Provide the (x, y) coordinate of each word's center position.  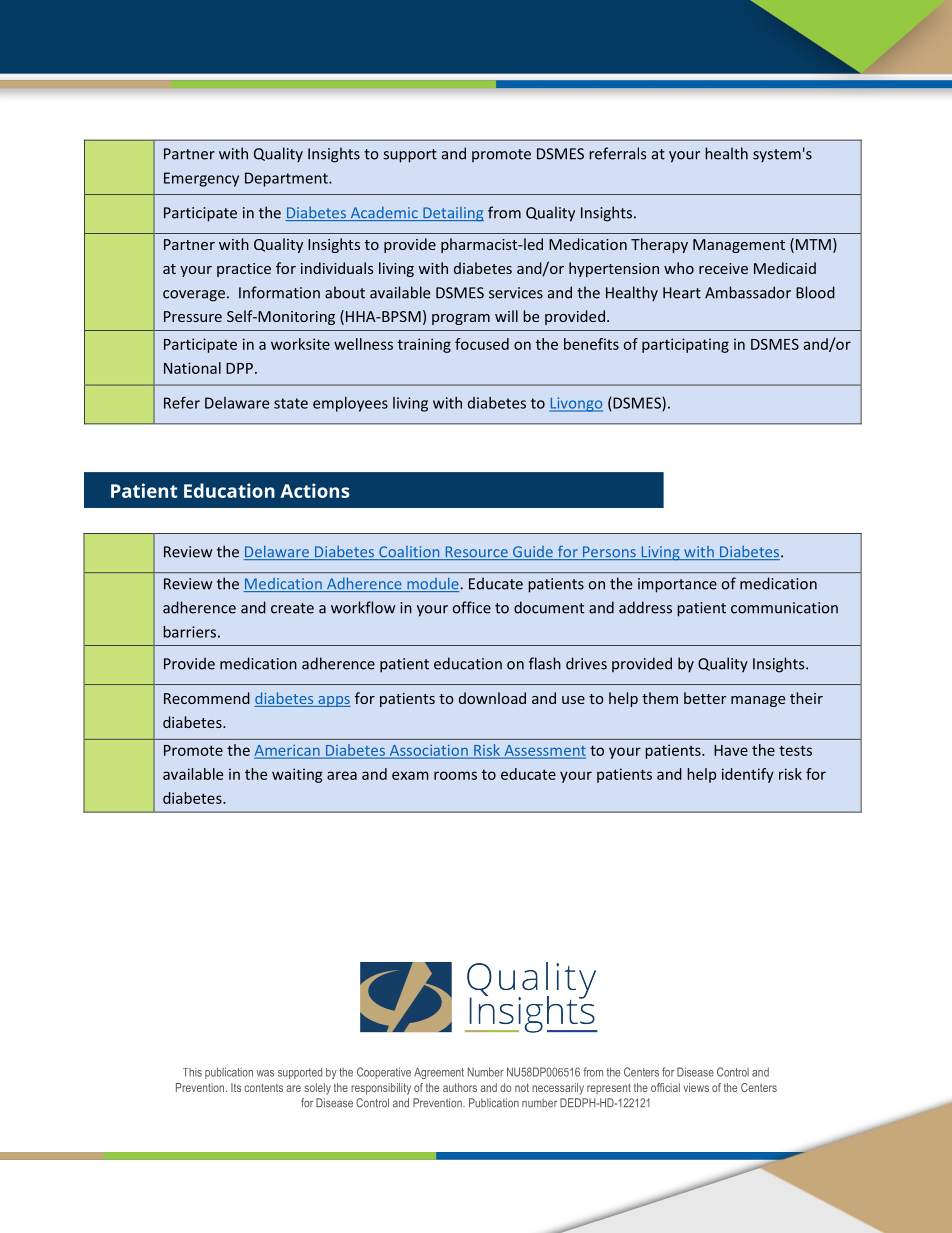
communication (784, 608)
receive (723, 268)
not (522, 1087)
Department (287, 179)
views (696, 1087)
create (292, 608)
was (265, 1073)
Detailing (452, 214)
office (471, 607)
